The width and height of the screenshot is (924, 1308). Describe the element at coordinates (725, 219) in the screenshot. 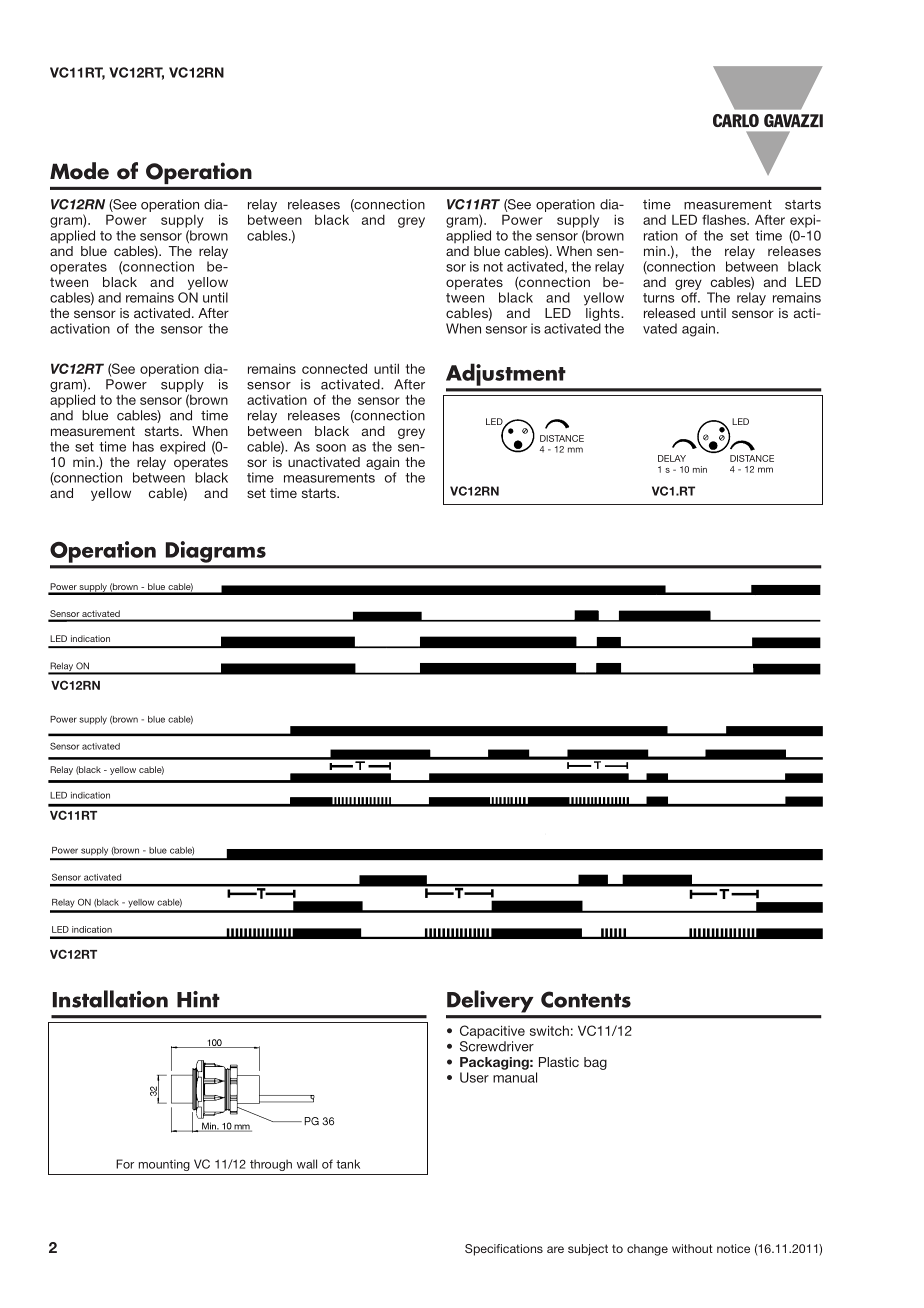

I see `flashes` at that location.
